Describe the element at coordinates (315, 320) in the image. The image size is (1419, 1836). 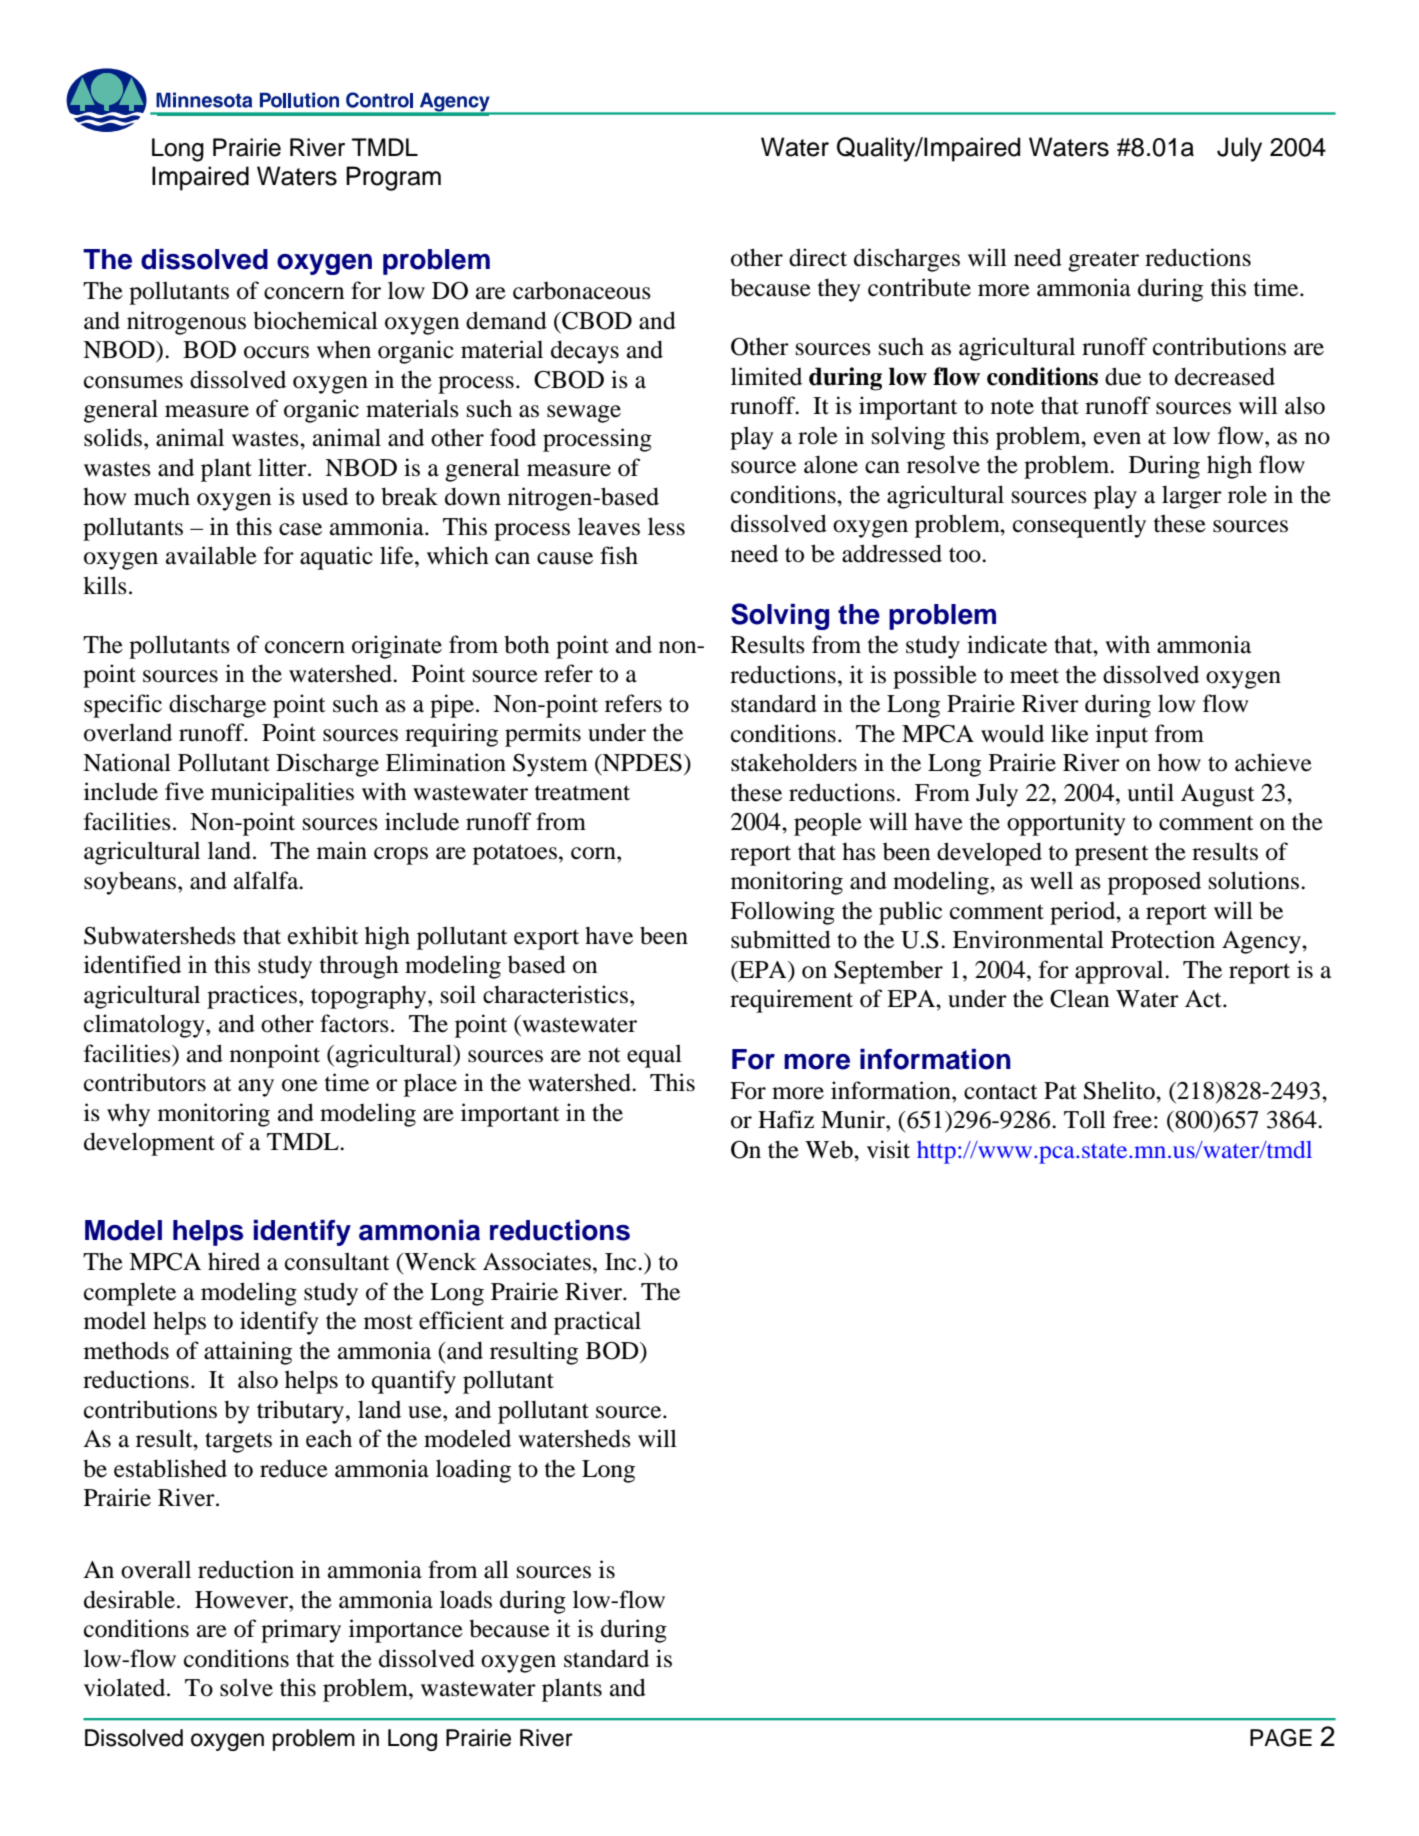
I see `biochemical` at that location.
